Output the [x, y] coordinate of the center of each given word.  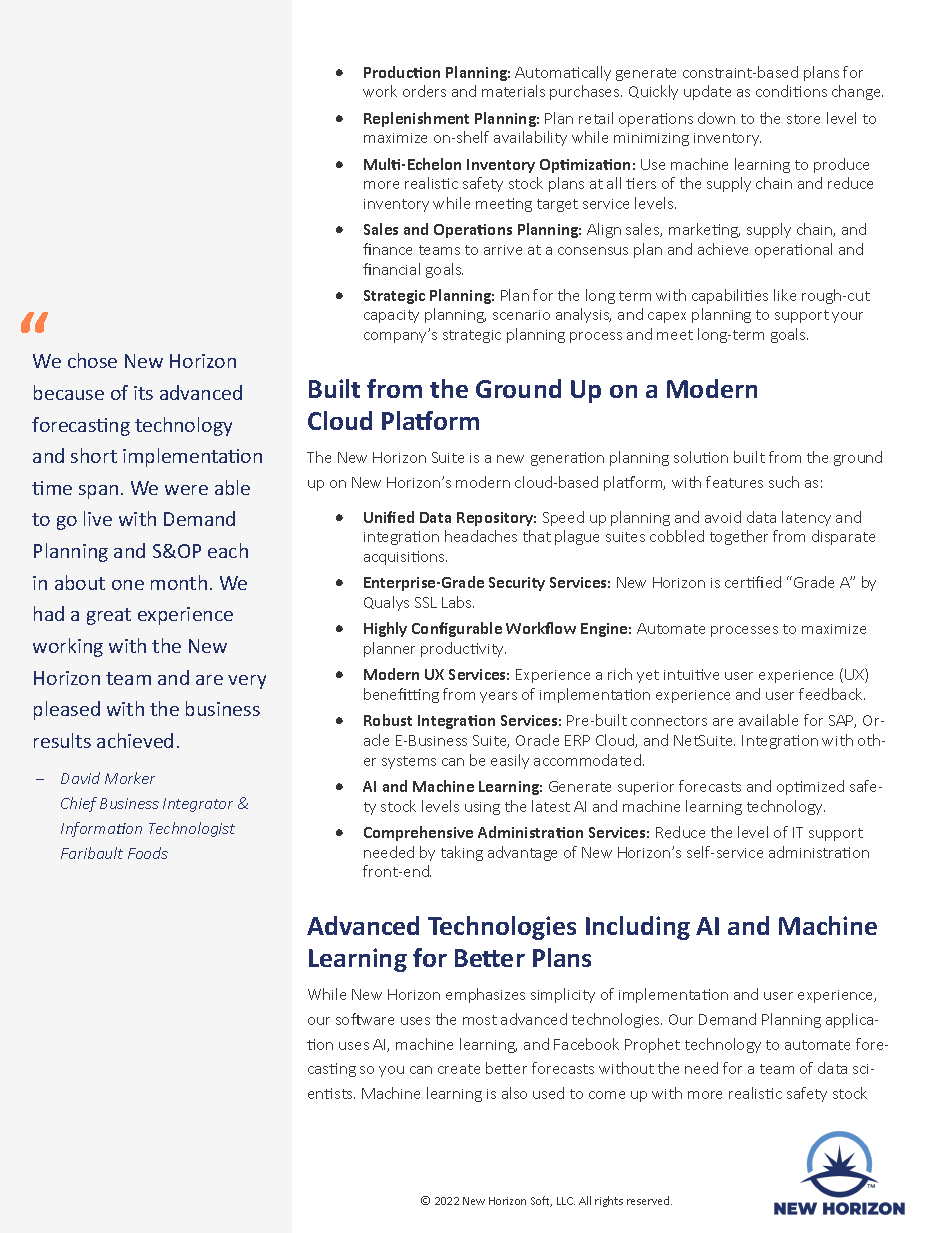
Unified [389, 517]
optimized [810, 787]
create [459, 1069]
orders [424, 91]
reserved [649, 1200]
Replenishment [416, 119]
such [784, 482]
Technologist [192, 829]
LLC [566, 1201]
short [94, 455]
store [803, 119]
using [482, 808]
